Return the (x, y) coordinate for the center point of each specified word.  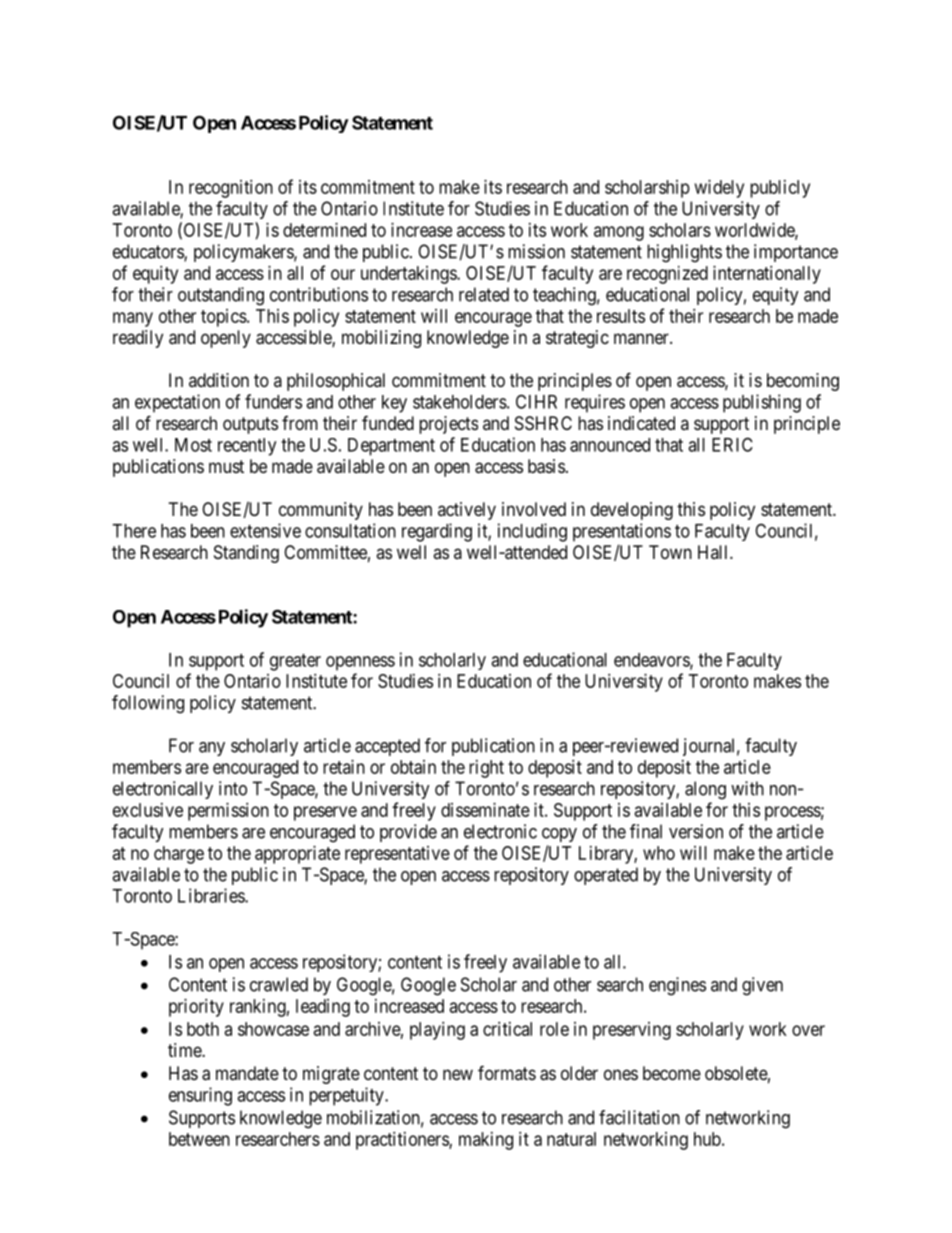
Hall (714, 552)
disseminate (485, 810)
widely (719, 189)
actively (467, 511)
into (233, 788)
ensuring (200, 1096)
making (486, 1141)
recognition (231, 189)
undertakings (409, 275)
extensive (265, 530)
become (672, 1073)
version (696, 831)
